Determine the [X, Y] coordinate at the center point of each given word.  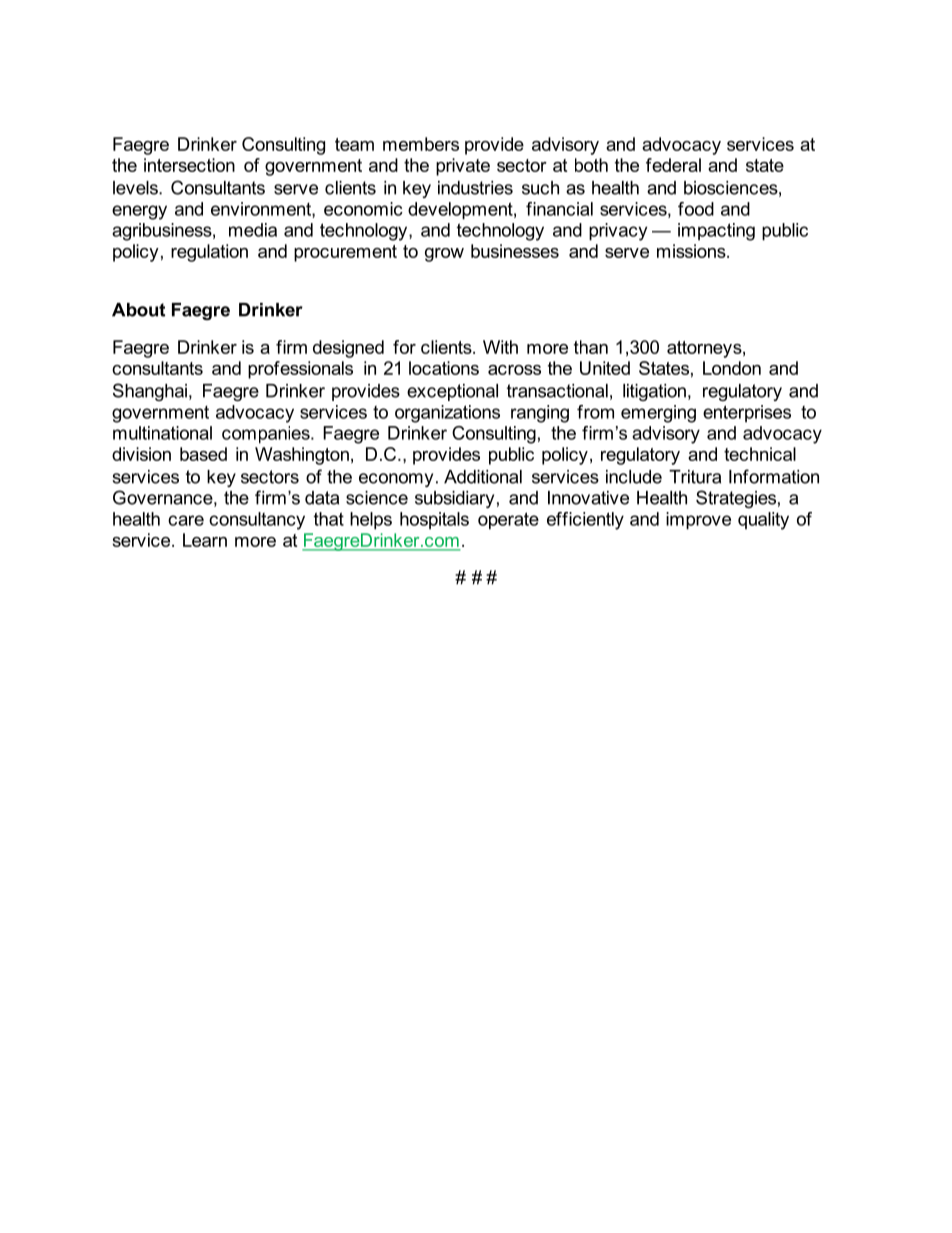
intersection [189, 165]
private [463, 167]
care [186, 520]
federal [673, 165]
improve [698, 521]
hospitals [434, 521]
